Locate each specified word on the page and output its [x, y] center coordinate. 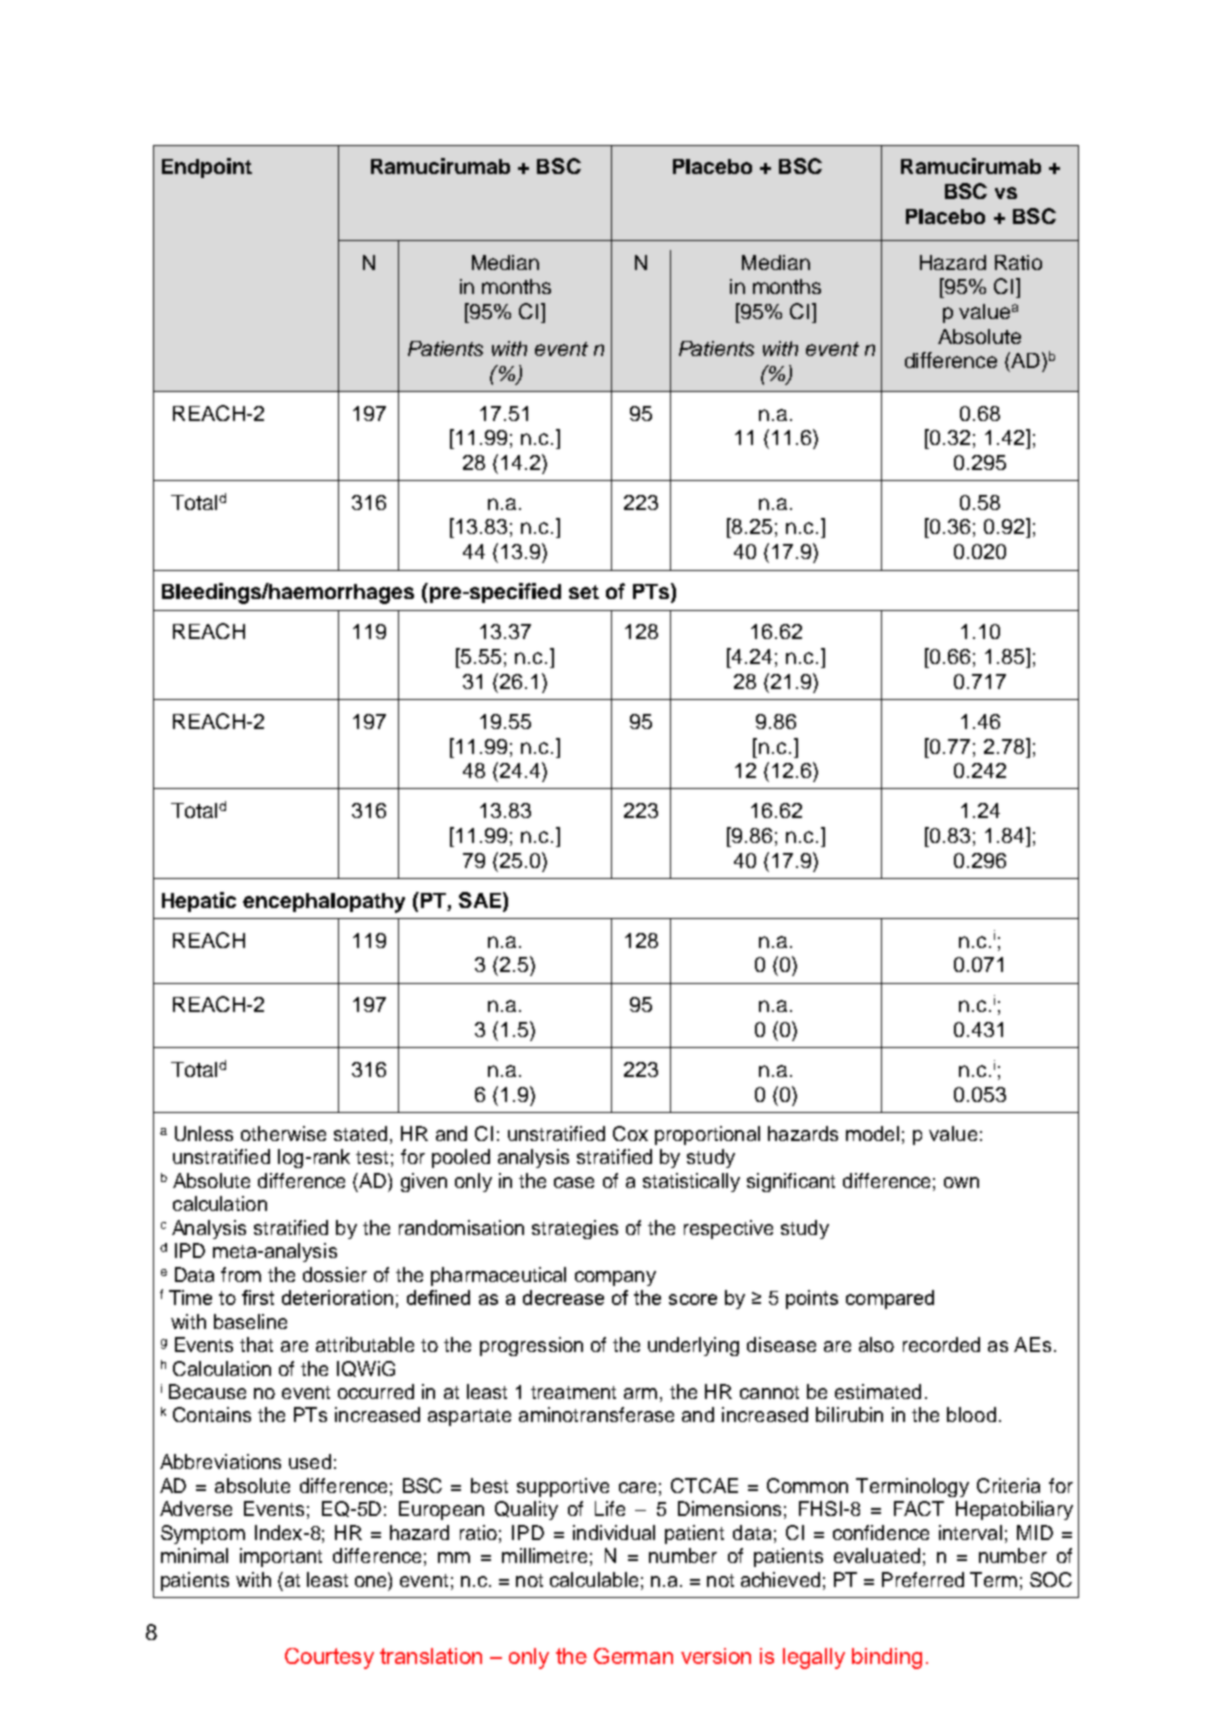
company [615, 1278]
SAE [481, 901]
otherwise [283, 1133]
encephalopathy [324, 903]
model [872, 1133]
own [961, 1182]
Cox [630, 1133]
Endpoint [207, 168]
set [584, 592]
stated [360, 1133]
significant [791, 1182]
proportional [707, 1135]
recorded [941, 1344]
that [256, 1344]
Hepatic [199, 902]
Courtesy [329, 1658]
